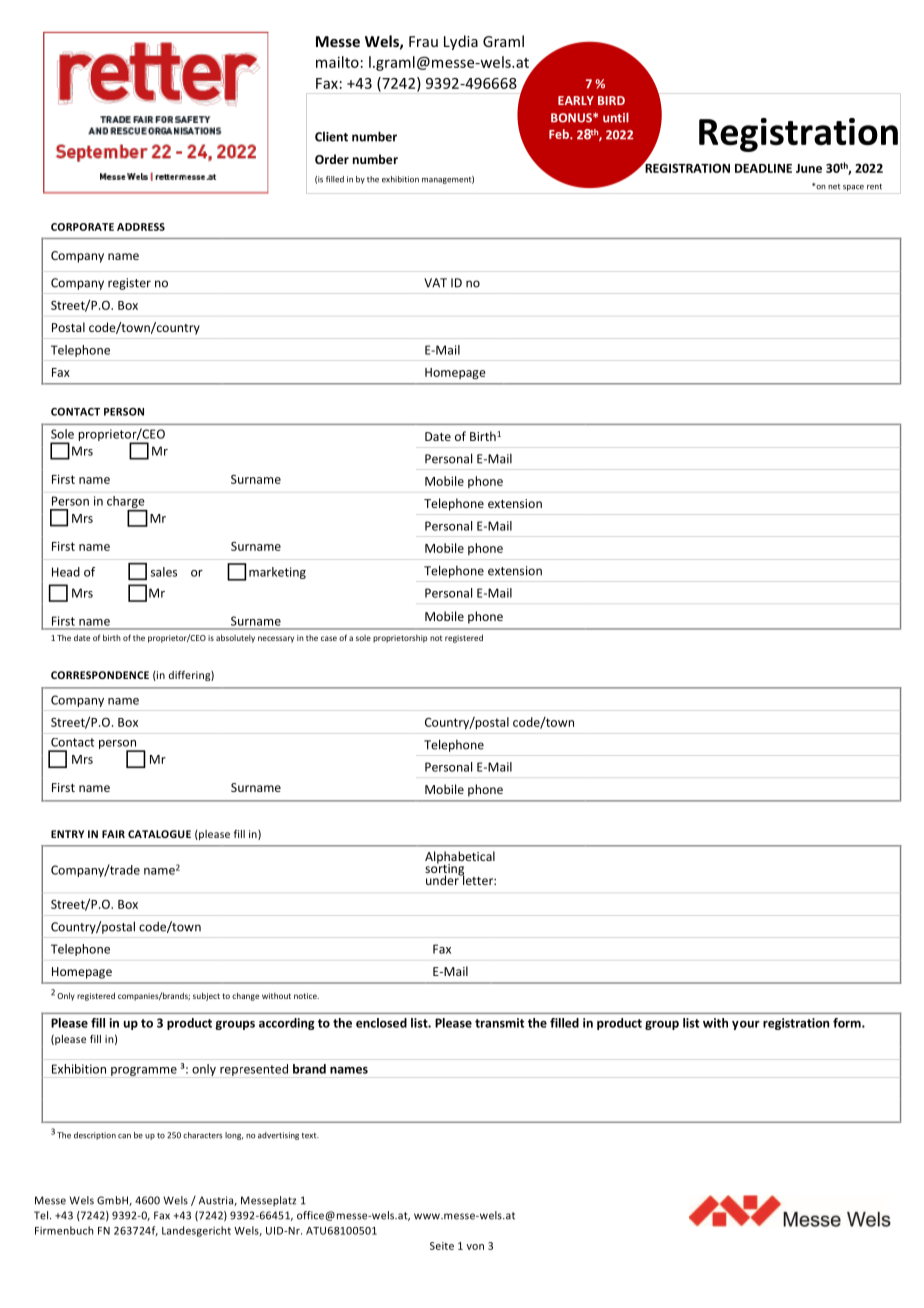 Image resolution: width=924 pixels, height=1308 pixels. Describe the element at coordinates (331, 137) in the screenshot. I see `Client` at that location.
